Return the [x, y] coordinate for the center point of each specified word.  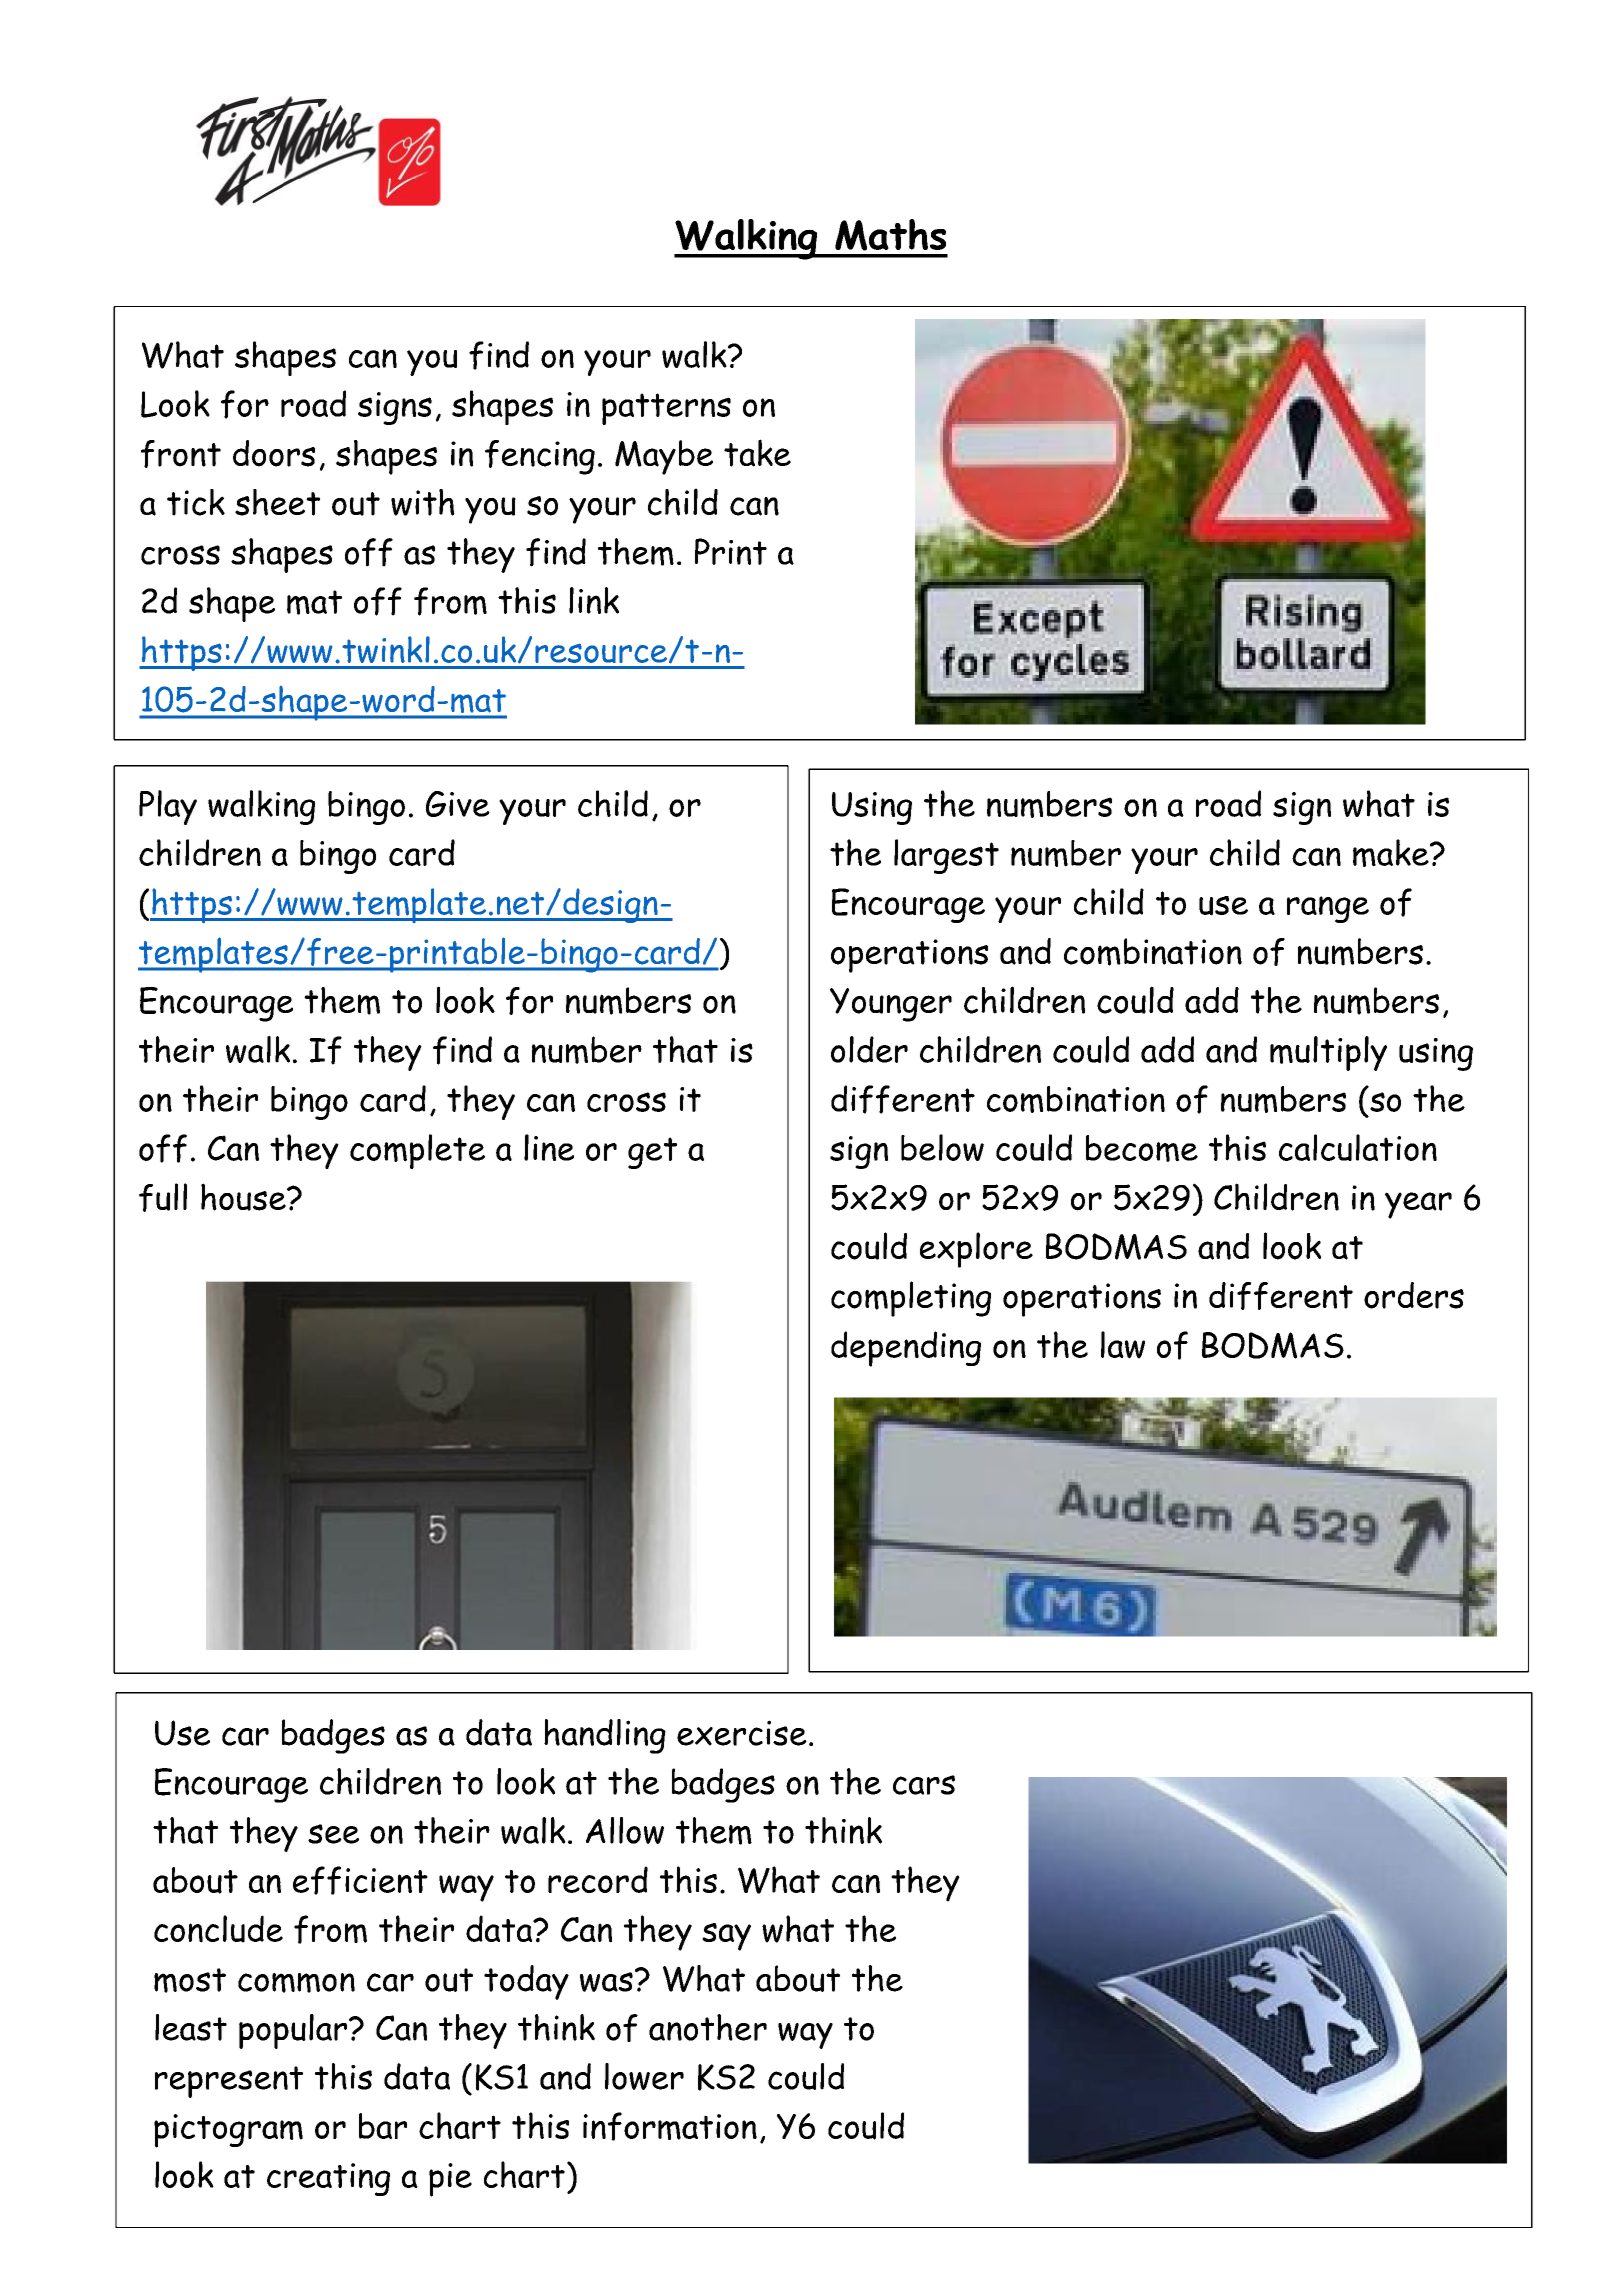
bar [383, 2126]
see [333, 1834]
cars [924, 1785]
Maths [890, 235]
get [652, 1153]
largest [946, 856]
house [244, 1197]
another [708, 2027]
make [1392, 853]
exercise [742, 1733]
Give [458, 804]
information [670, 2126]
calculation [1358, 1147]
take [757, 453]
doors [274, 453]
